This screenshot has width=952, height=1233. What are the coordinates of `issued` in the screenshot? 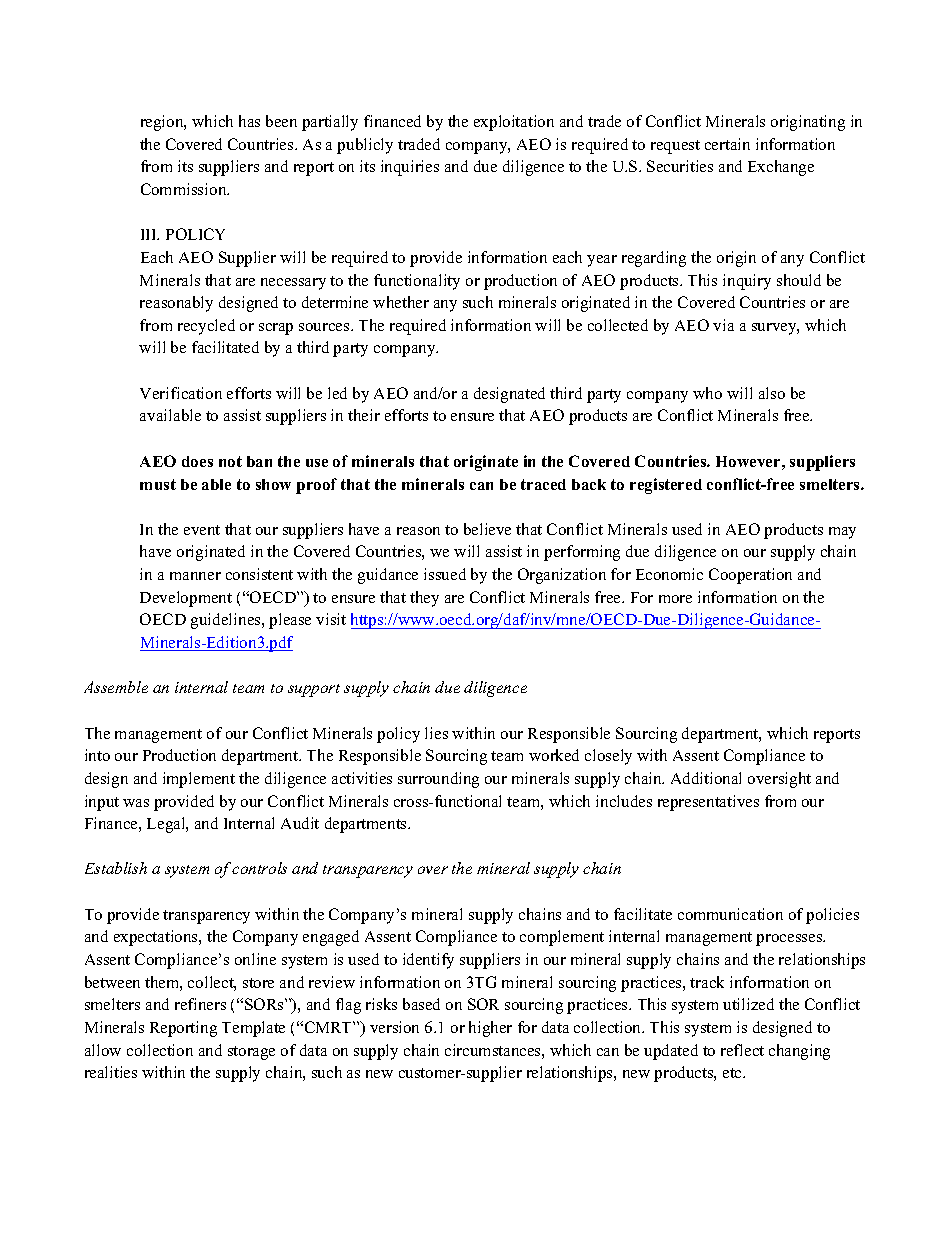 It's located at (445, 574).
